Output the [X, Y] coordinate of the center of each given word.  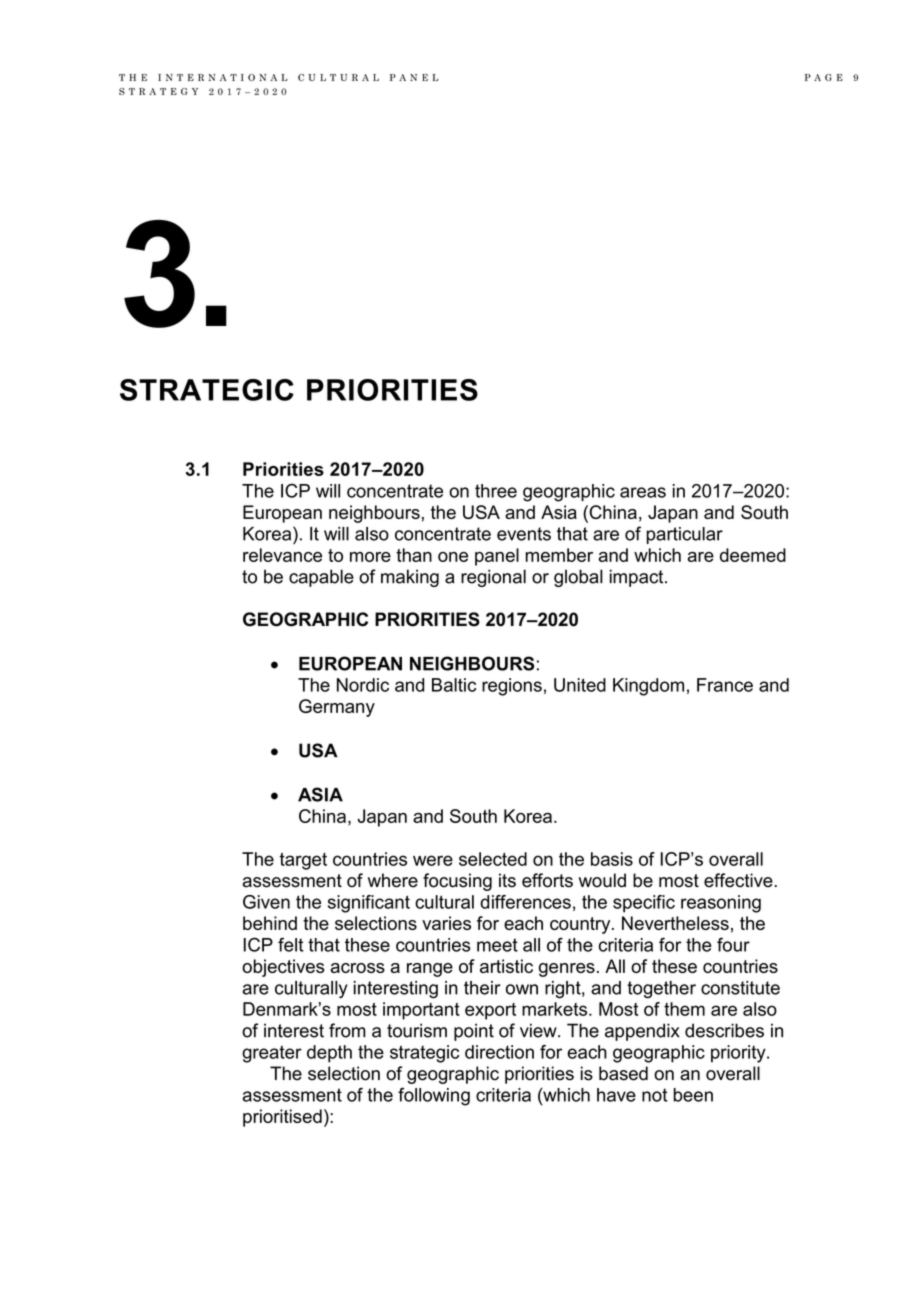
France [725, 685]
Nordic [363, 685]
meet [497, 945]
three [496, 491]
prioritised [282, 1118]
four [733, 944]
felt [291, 944]
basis [612, 859]
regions [512, 687]
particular [684, 535]
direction [499, 1052]
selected [493, 859]
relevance [282, 555]
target [303, 861]
